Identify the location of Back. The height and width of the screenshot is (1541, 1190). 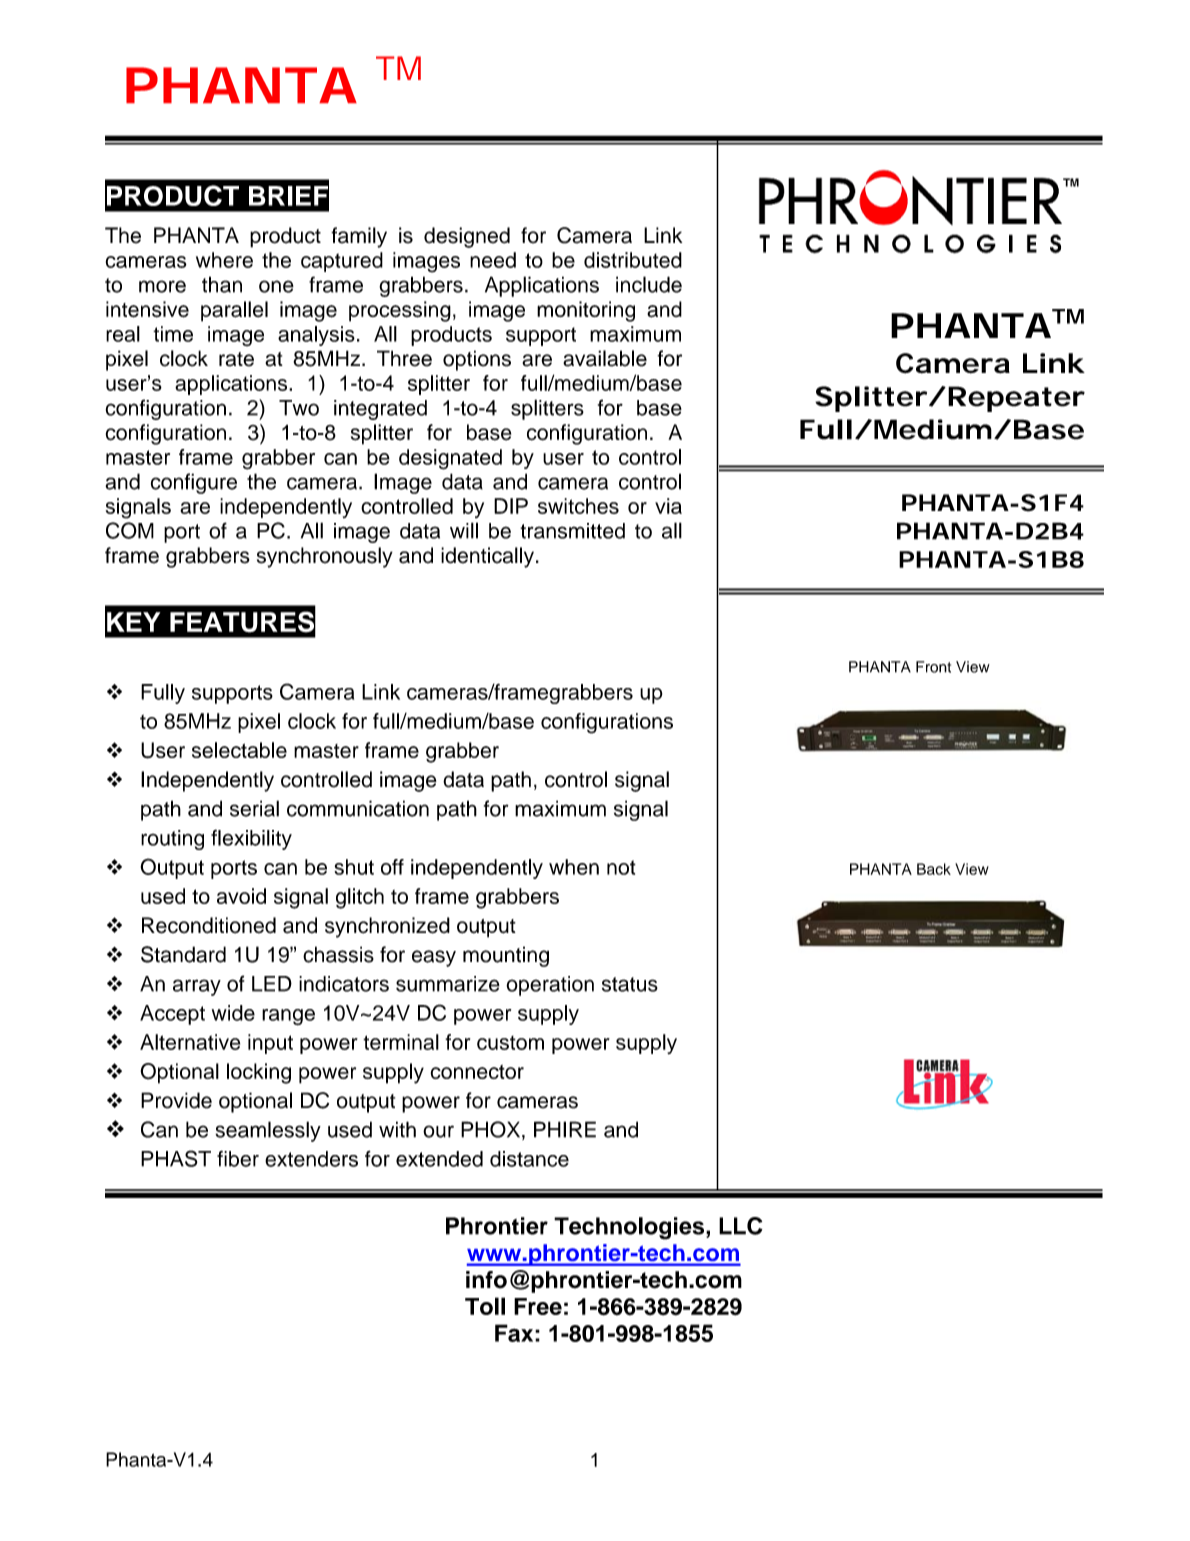
(934, 869).
